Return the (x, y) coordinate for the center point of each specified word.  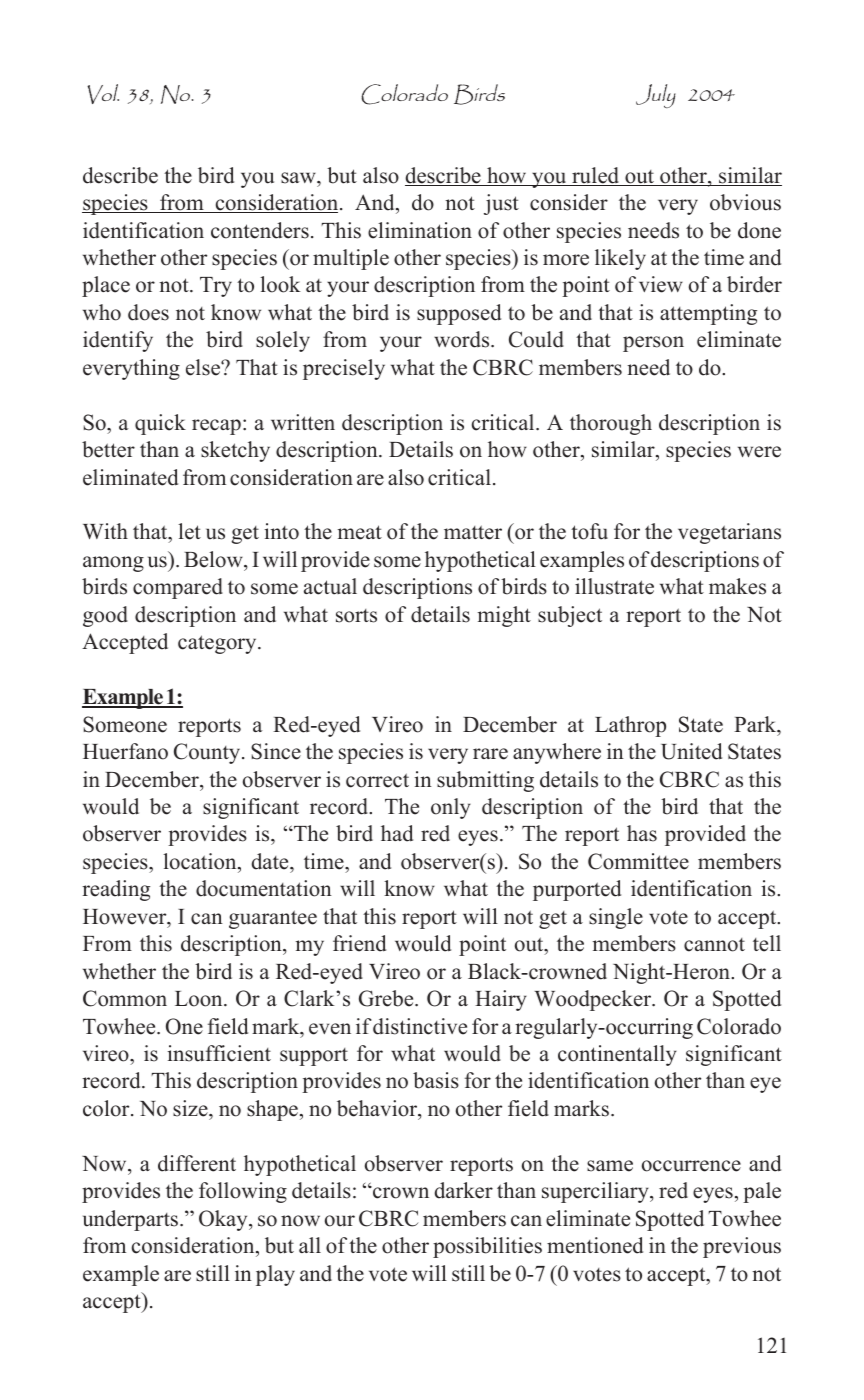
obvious (745, 202)
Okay (224, 1220)
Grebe (387, 998)
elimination (420, 230)
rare (490, 754)
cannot (714, 945)
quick (160, 424)
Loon (200, 999)
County (208, 753)
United (691, 751)
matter (473, 532)
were (759, 452)
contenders (260, 230)
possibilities (487, 1247)
